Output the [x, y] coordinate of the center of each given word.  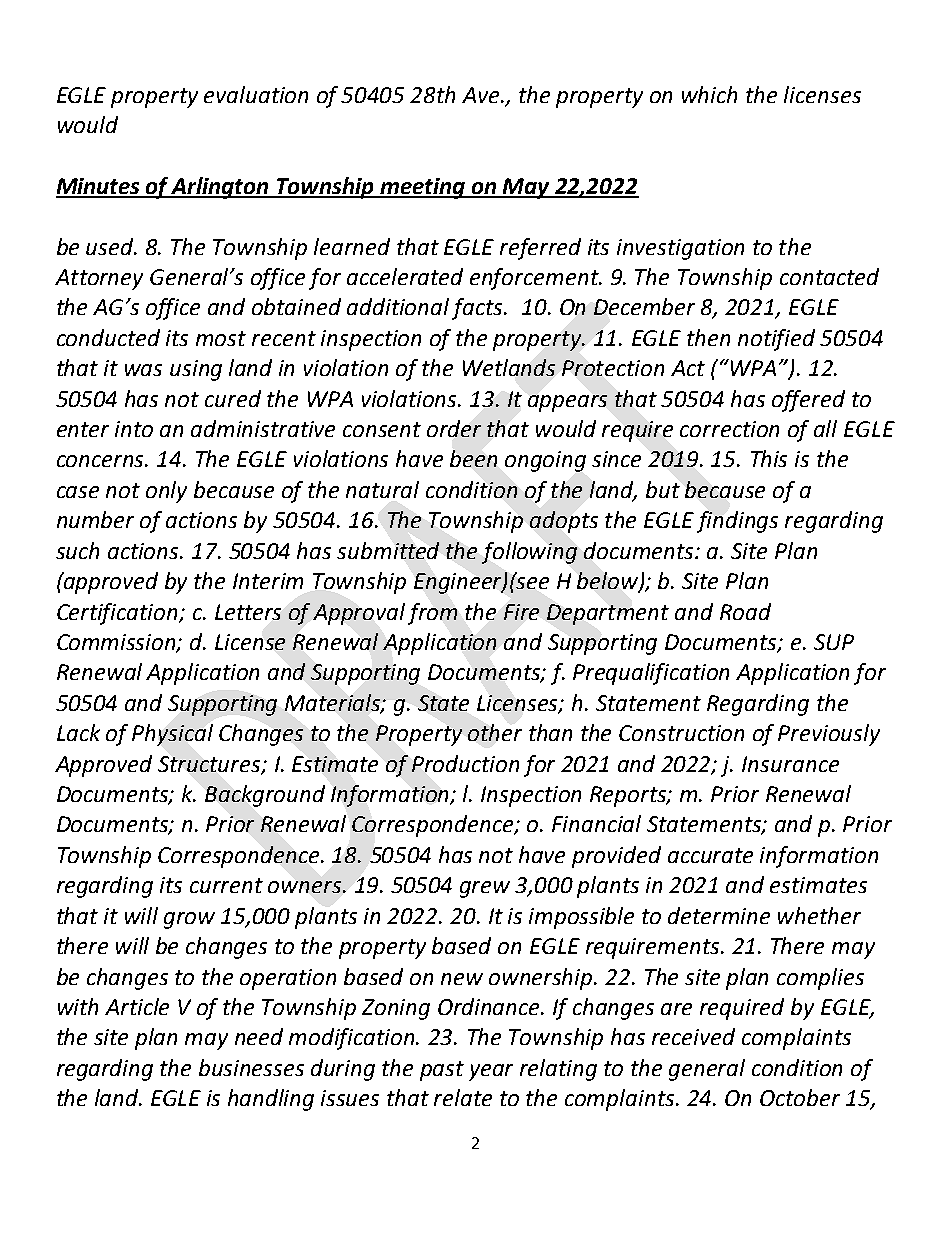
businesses [251, 1067]
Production [465, 763]
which [709, 94]
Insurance [790, 764]
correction [729, 429]
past [442, 1071]
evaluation [256, 94]
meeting [423, 188]
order [454, 428]
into [134, 429]
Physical [172, 735]
